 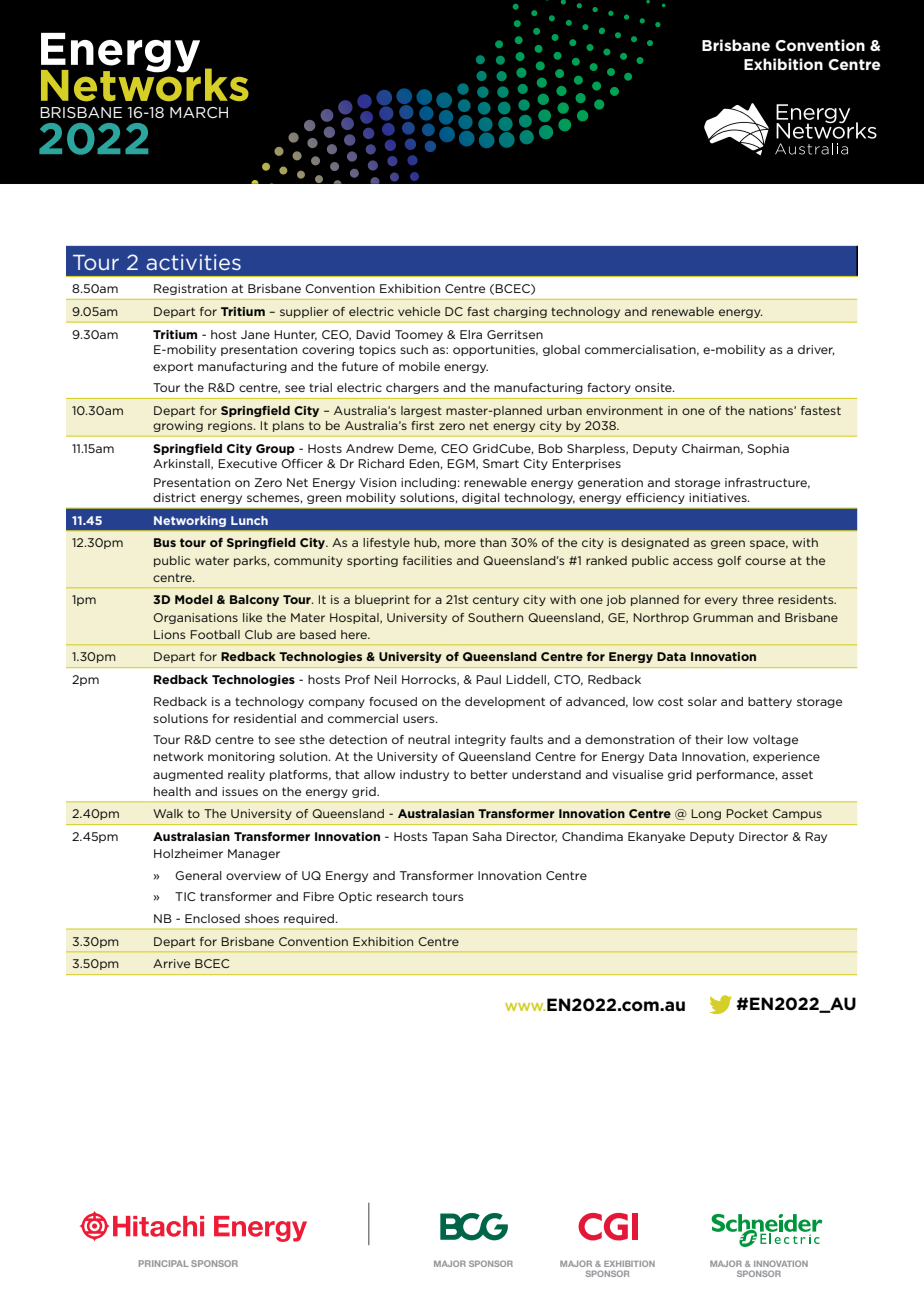 What do you see at coordinates (816, 350) in the document?
I see `driver` at bounding box center [816, 350].
